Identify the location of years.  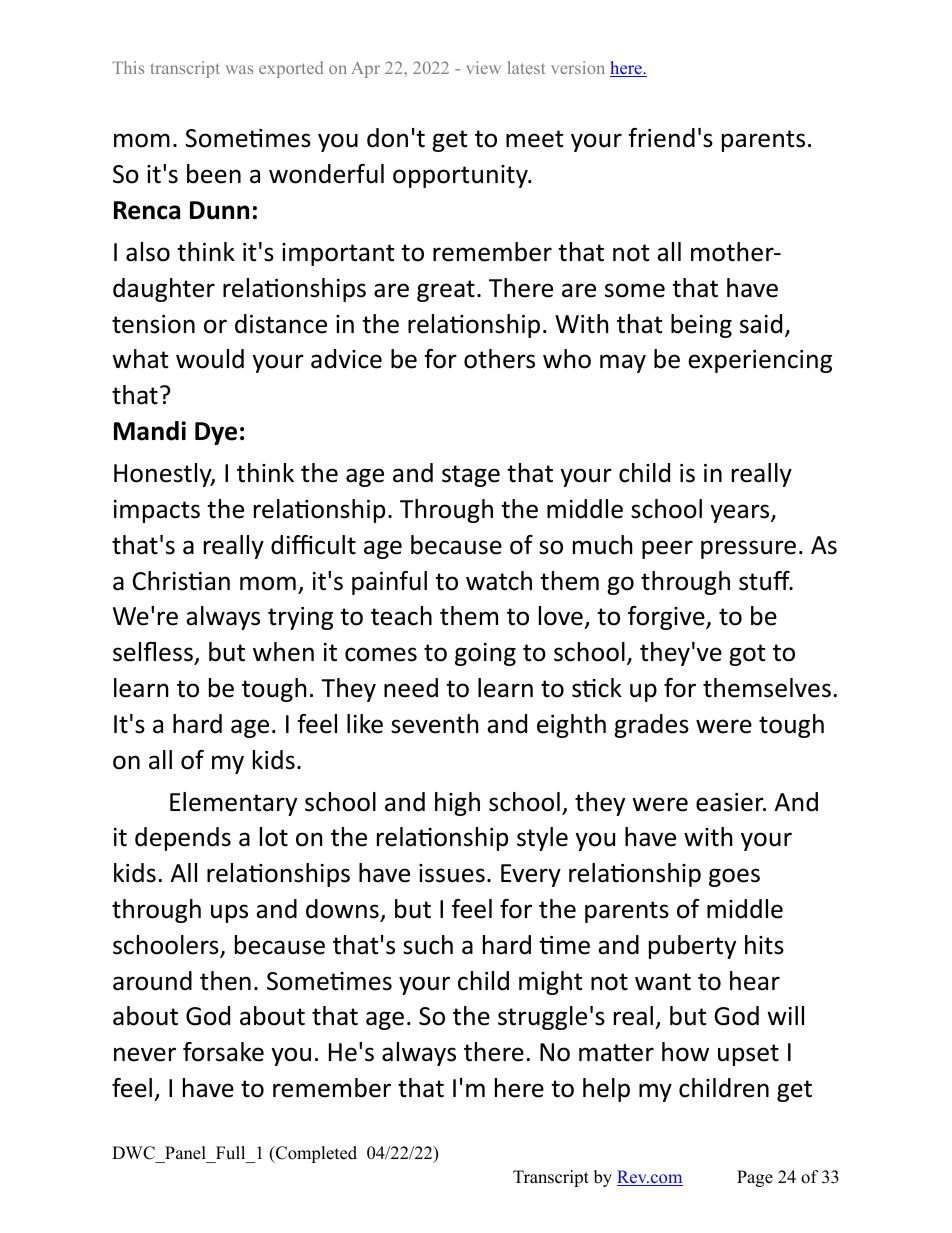
(741, 513).
